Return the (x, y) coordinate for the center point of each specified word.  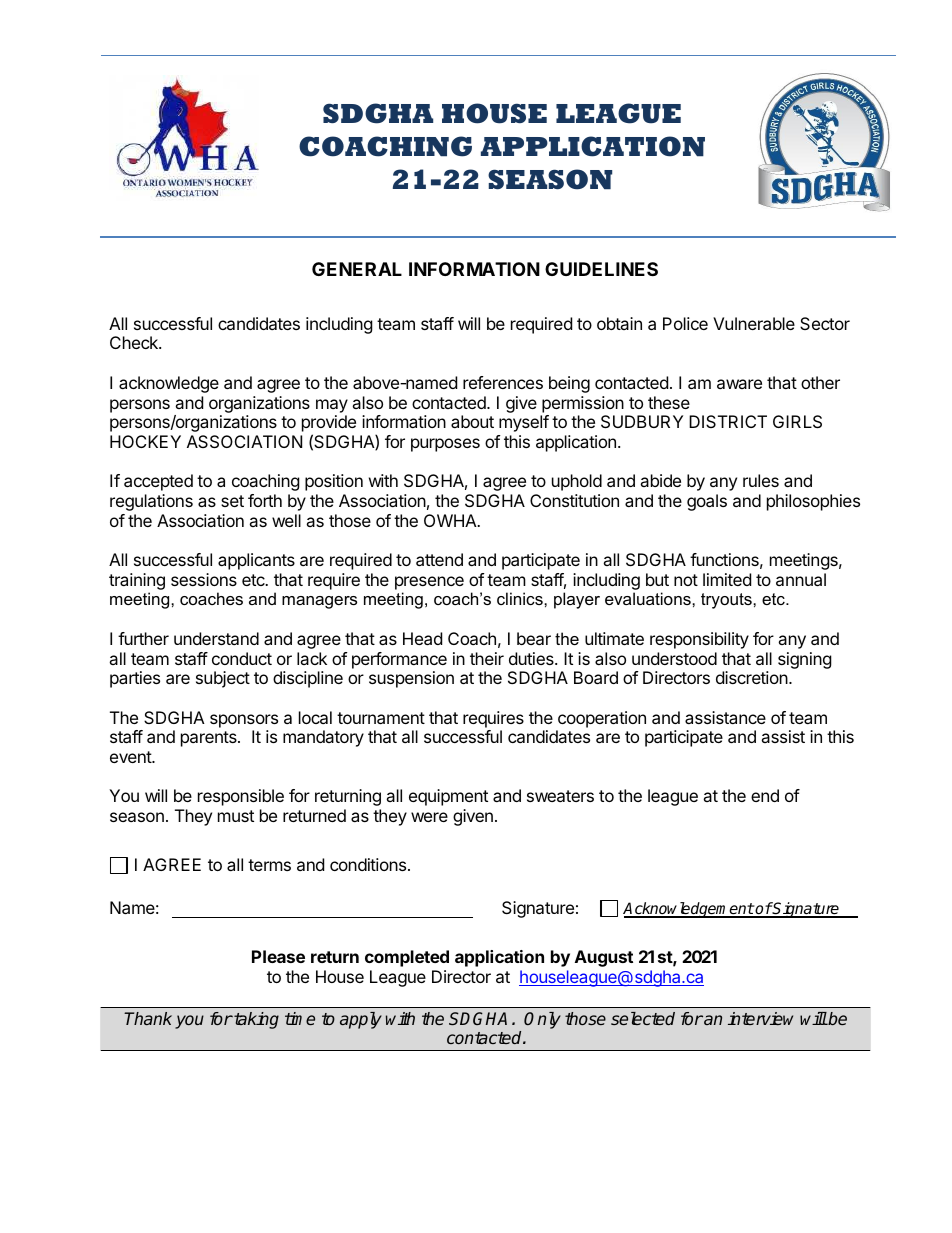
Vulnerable (754, 323)
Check (135, 342)
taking (255, 1020)
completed (407, 958)
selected (643, 1018)
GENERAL (357, 269)
